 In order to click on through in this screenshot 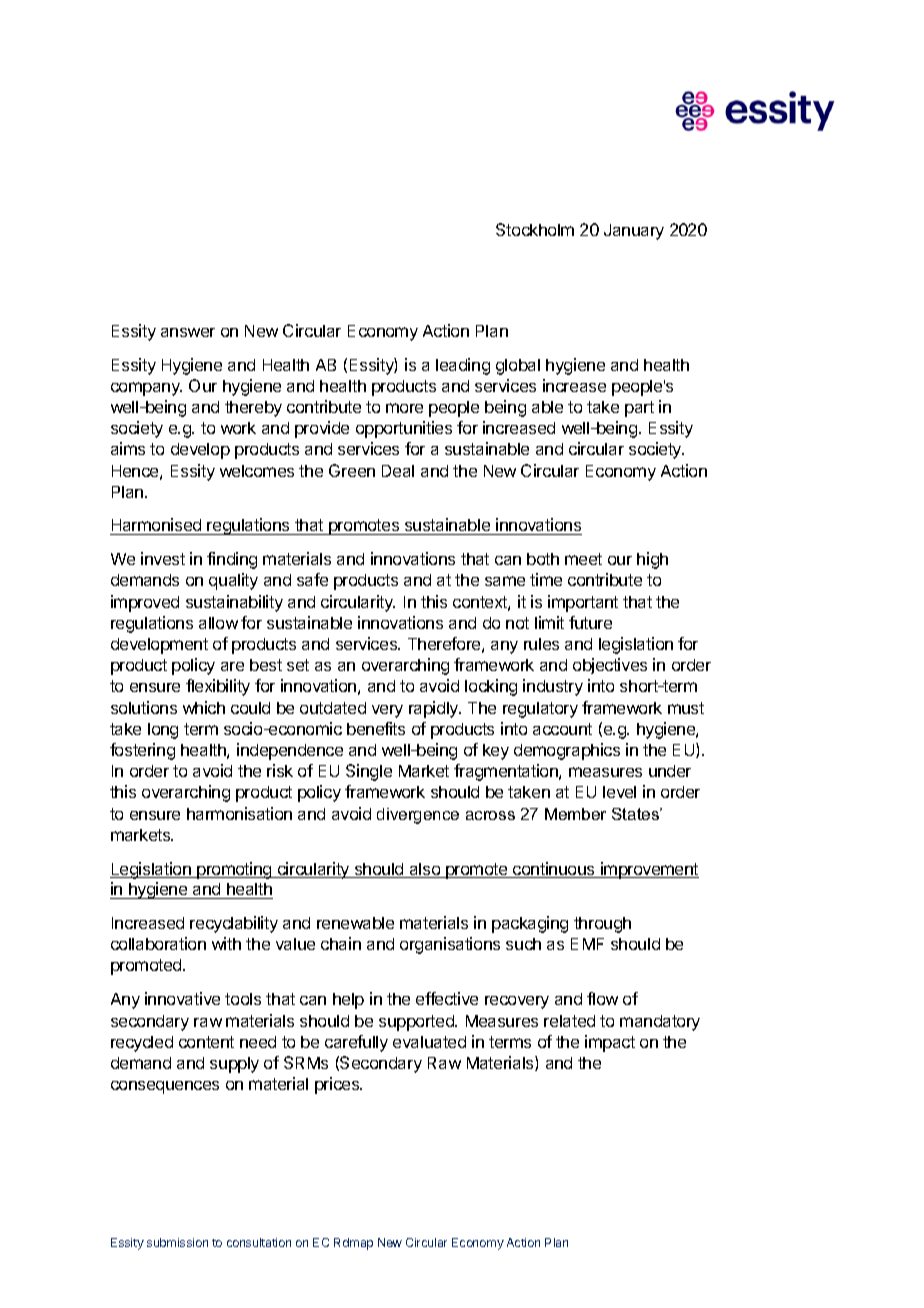, I will do `click(602, 925)`.
